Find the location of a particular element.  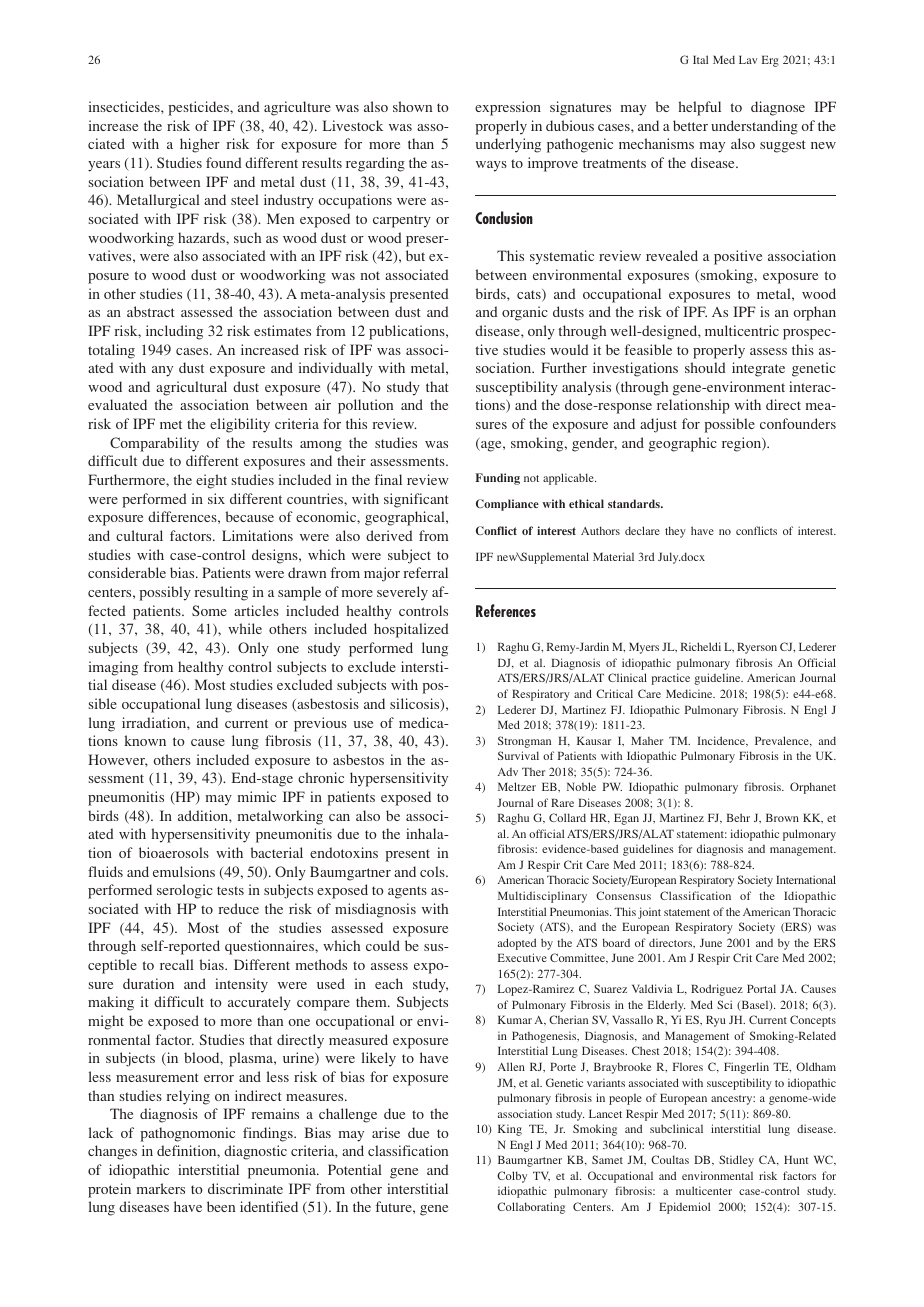

shown is located at coordinates (412, 106).
